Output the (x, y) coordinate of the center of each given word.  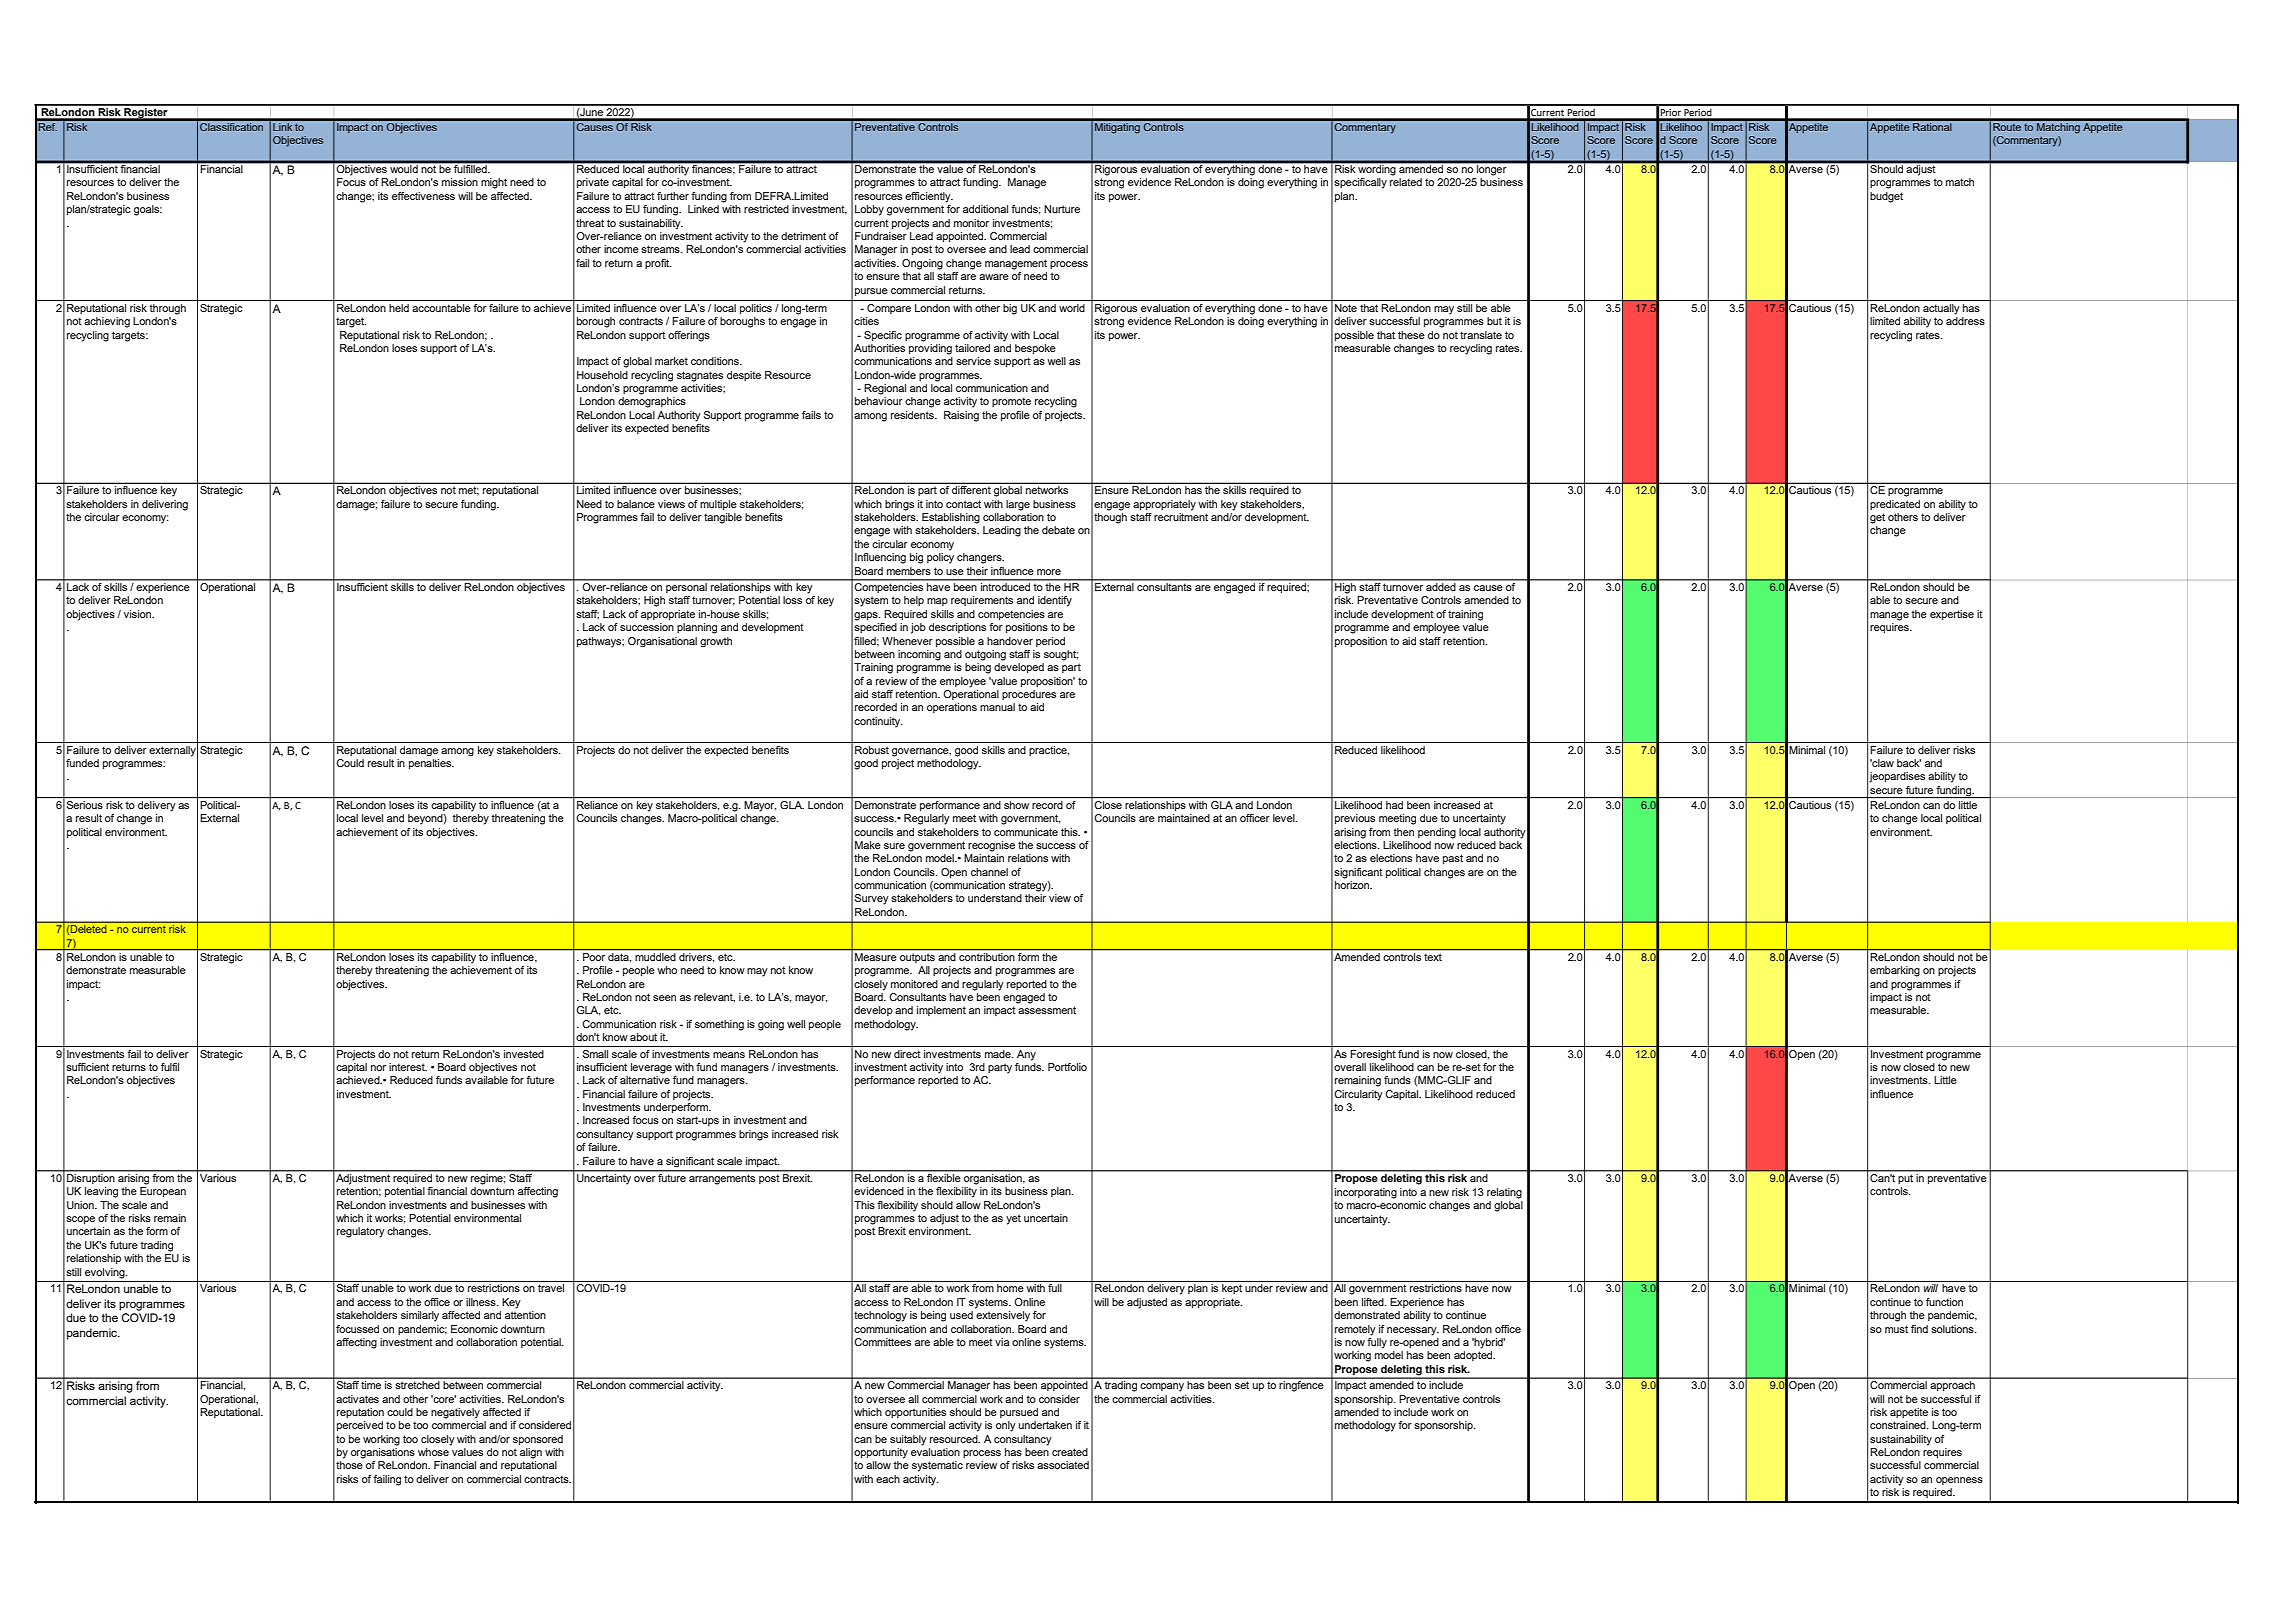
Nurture (1062, 209)
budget (1886, 197)
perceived (360, 1426)
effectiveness (423, 196)
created (1070, 1452)
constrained (1899, 1425)
